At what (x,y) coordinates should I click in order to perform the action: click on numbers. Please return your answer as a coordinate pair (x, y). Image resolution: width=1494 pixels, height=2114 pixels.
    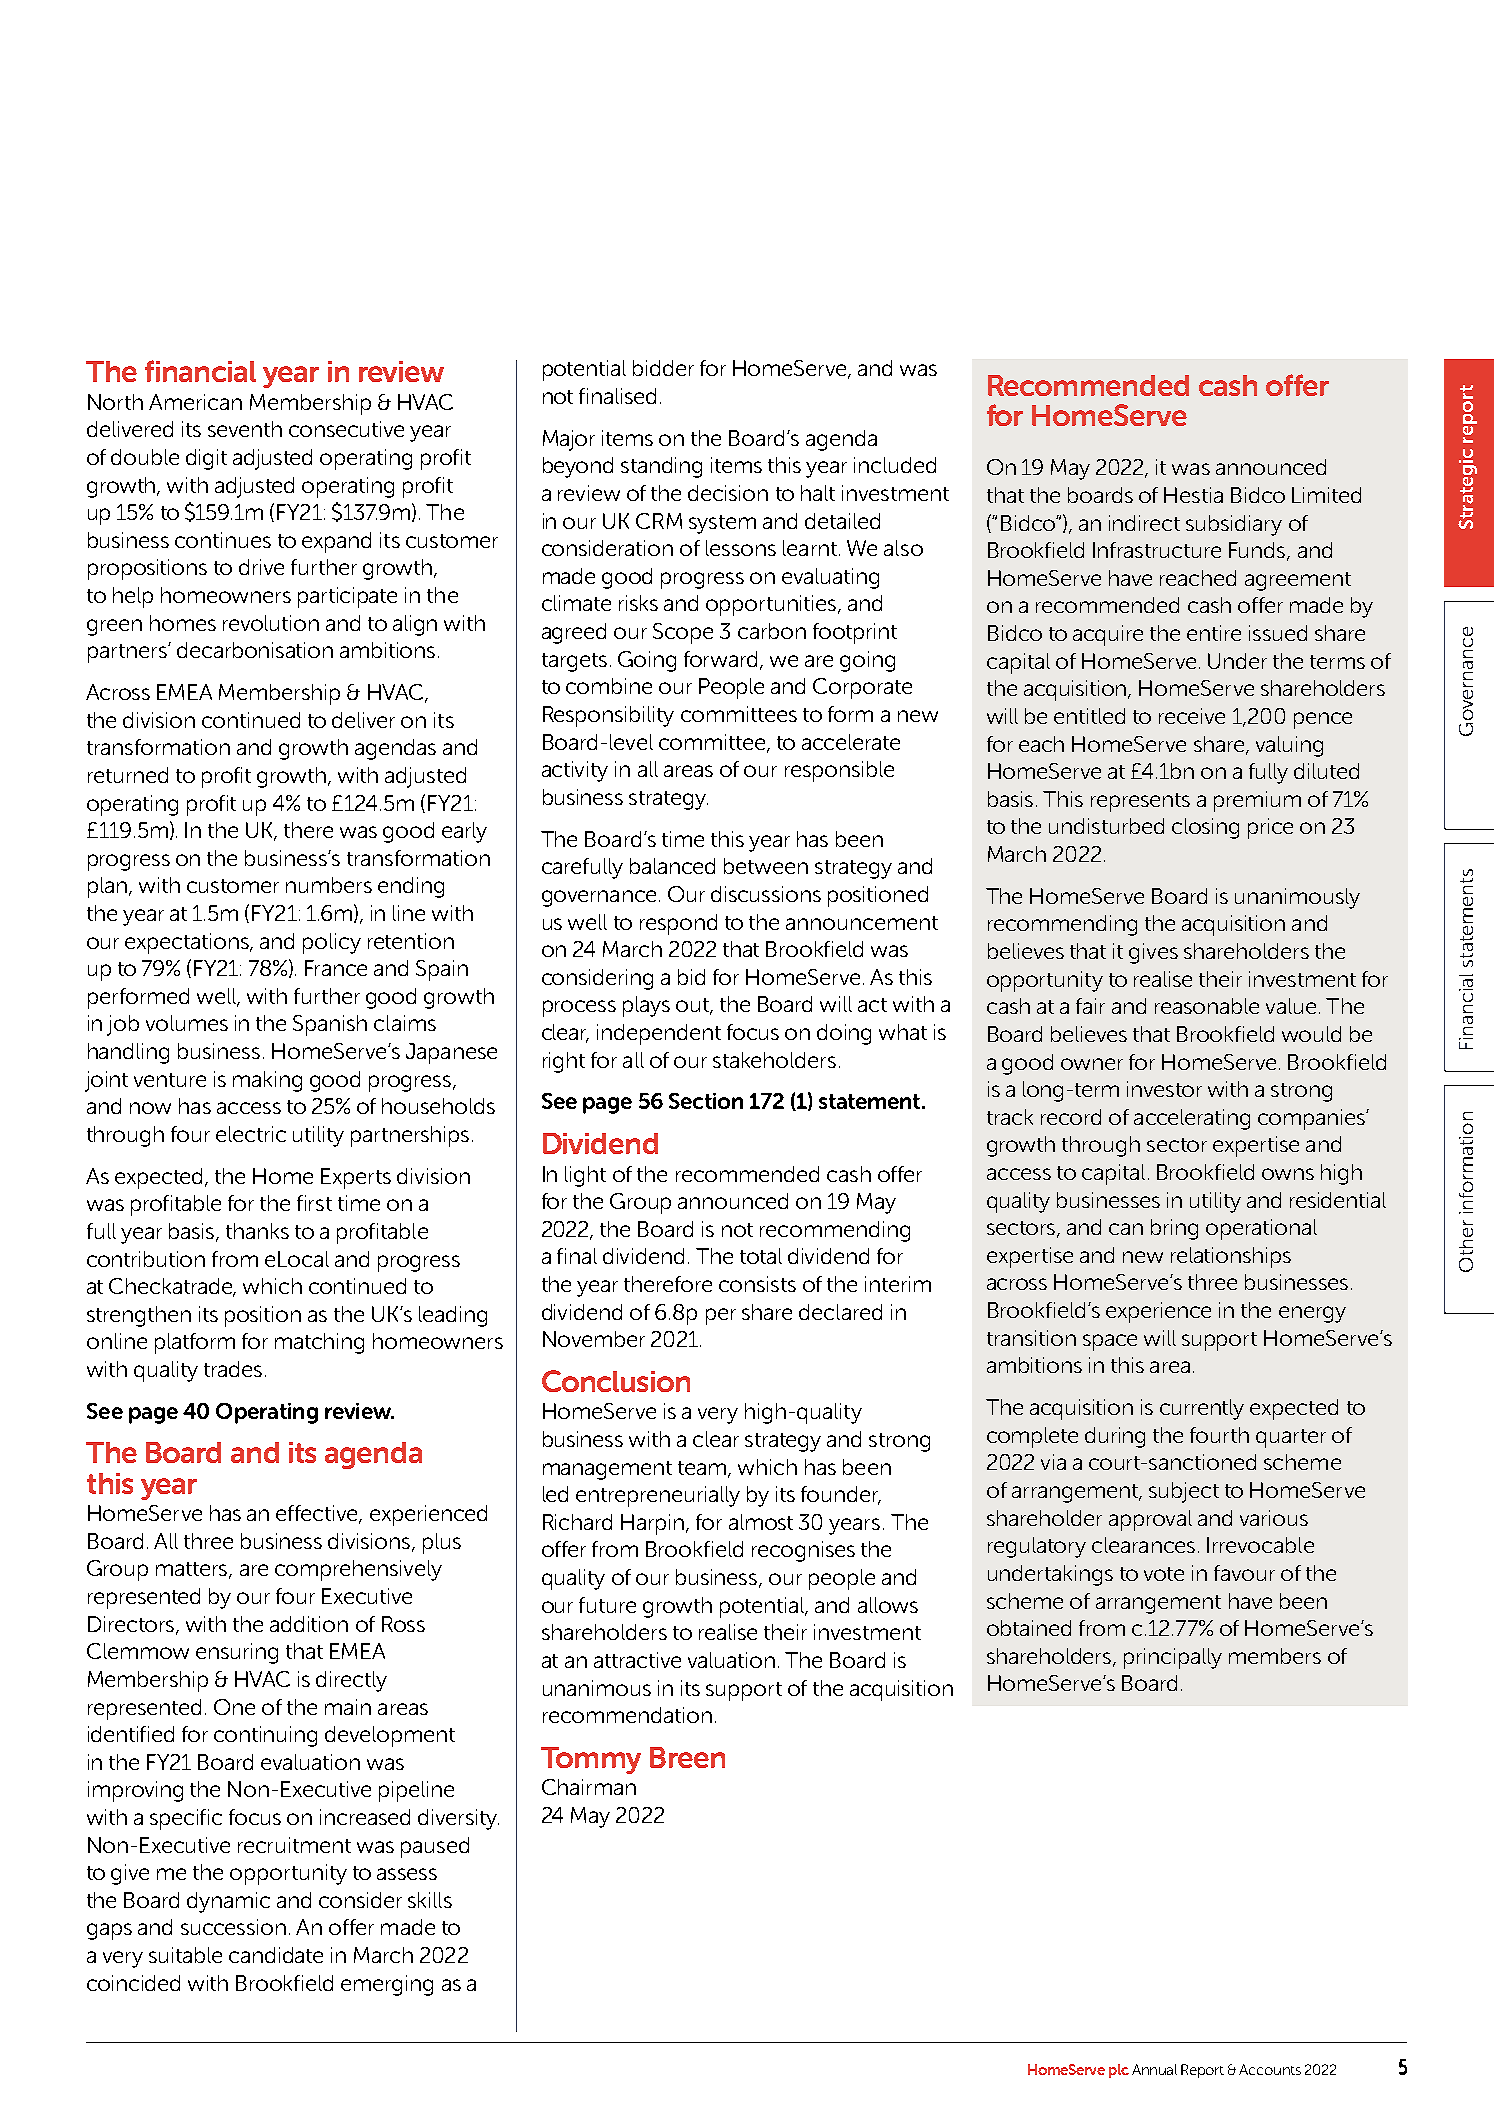
    Looking at the image, I should click on (329, 885).
